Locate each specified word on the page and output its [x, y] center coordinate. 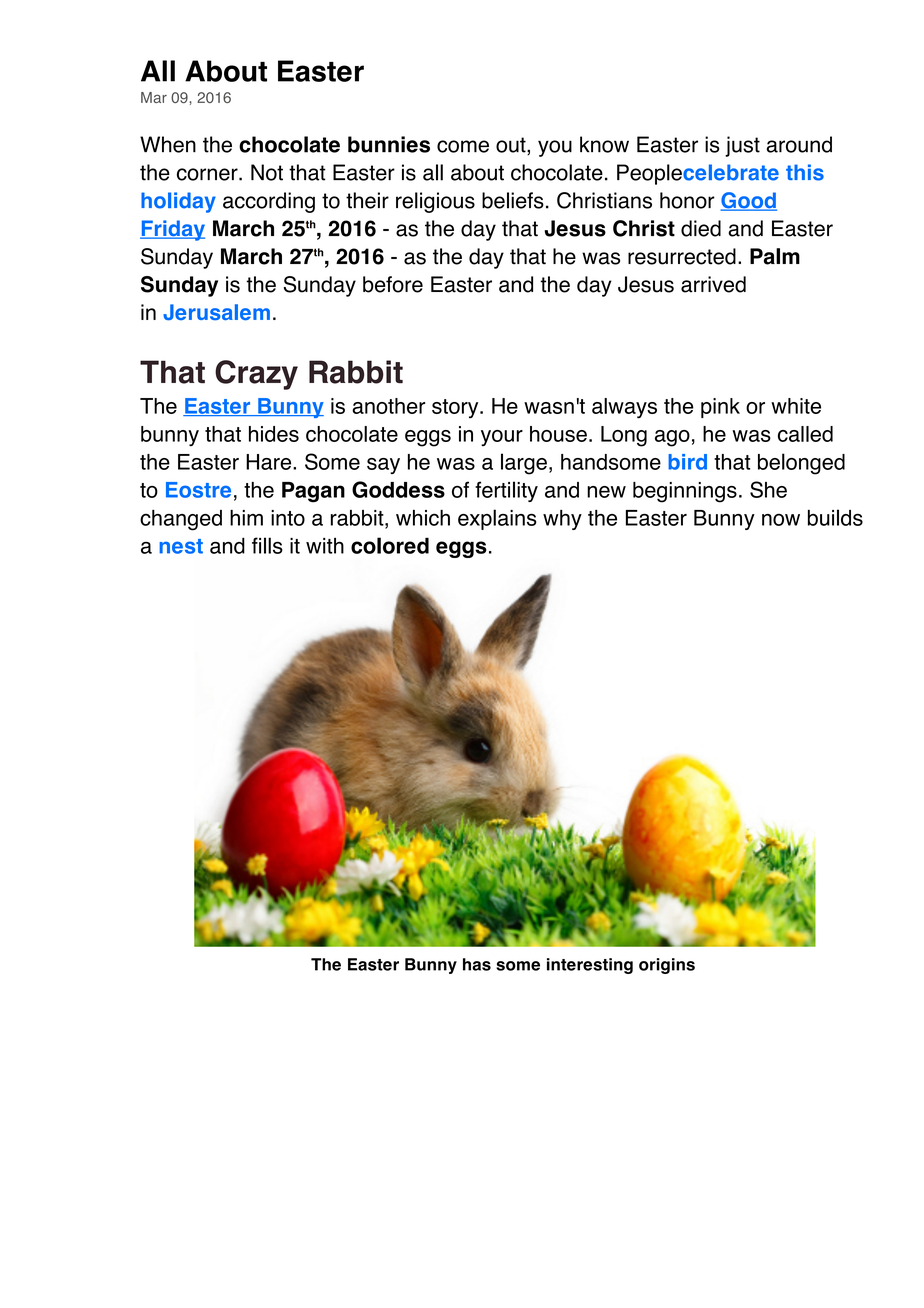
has [477, 964]
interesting [590, 966]
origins [667, 966]
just [742, 146]
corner [208, 174]
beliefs [513, 200]
